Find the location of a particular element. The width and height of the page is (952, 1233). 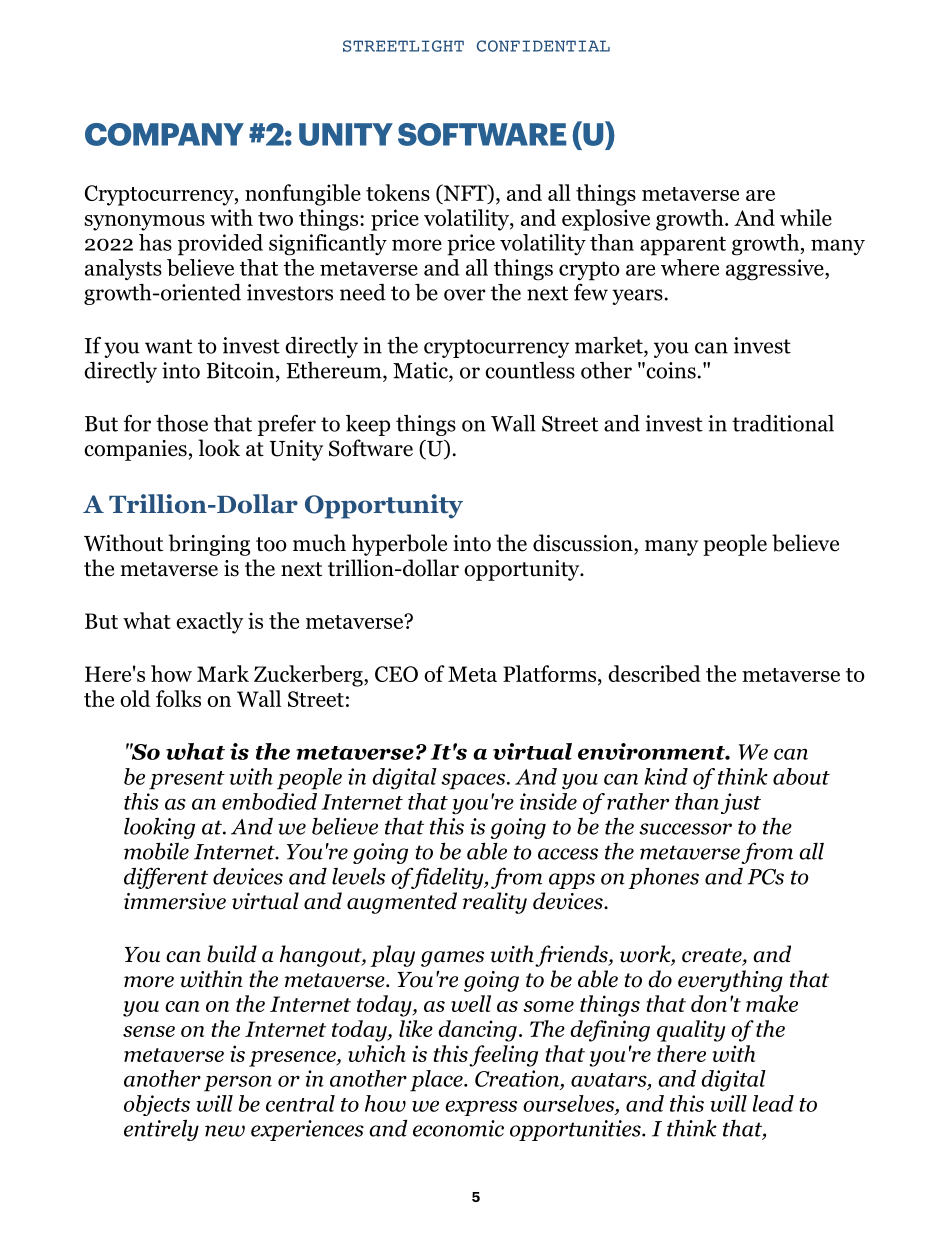

while is located at coordinates (806, 217).
